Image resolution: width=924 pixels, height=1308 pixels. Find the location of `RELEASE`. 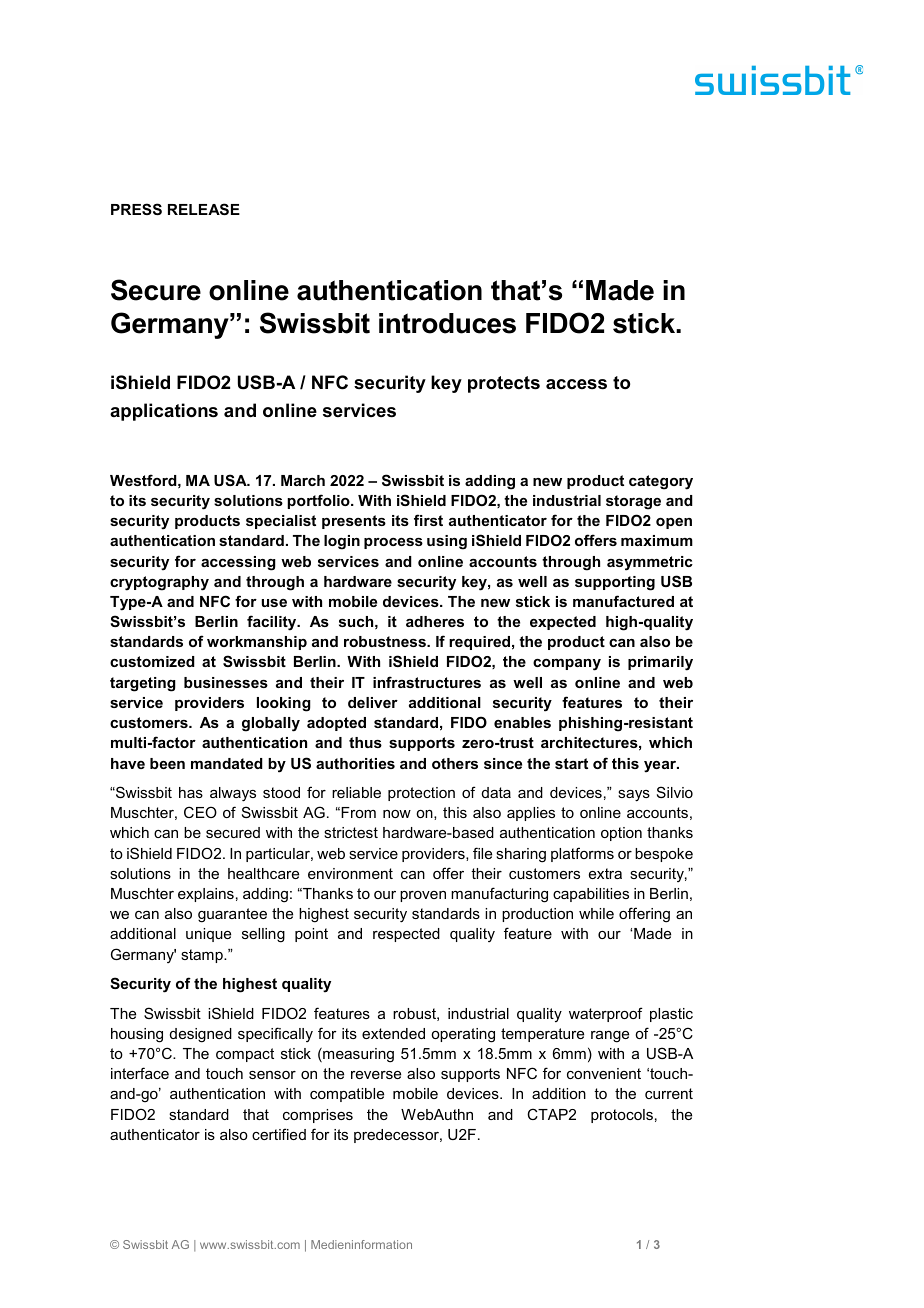

RELEASE is located at coordinates (204, 209).
